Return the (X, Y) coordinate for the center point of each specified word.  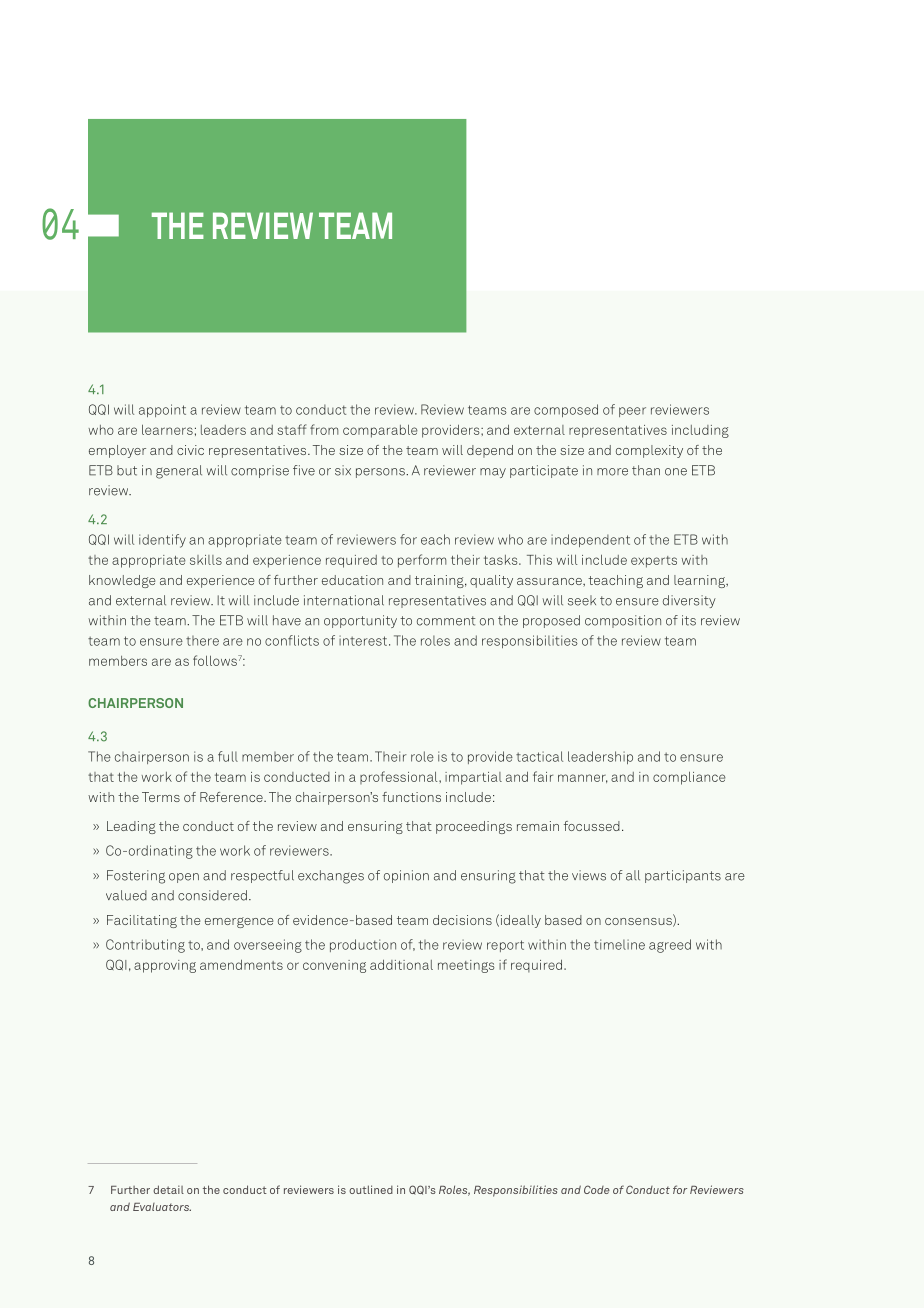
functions (411, 797)
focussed (592, 826)
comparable (380, 431)
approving (165, 966)
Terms (161, 797)
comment (446, 621)
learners (167, 429)
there (202, 641)
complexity (649, 451)
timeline (619, 944)
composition (623, 621)
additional (401, 965)
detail (168, 1189)
